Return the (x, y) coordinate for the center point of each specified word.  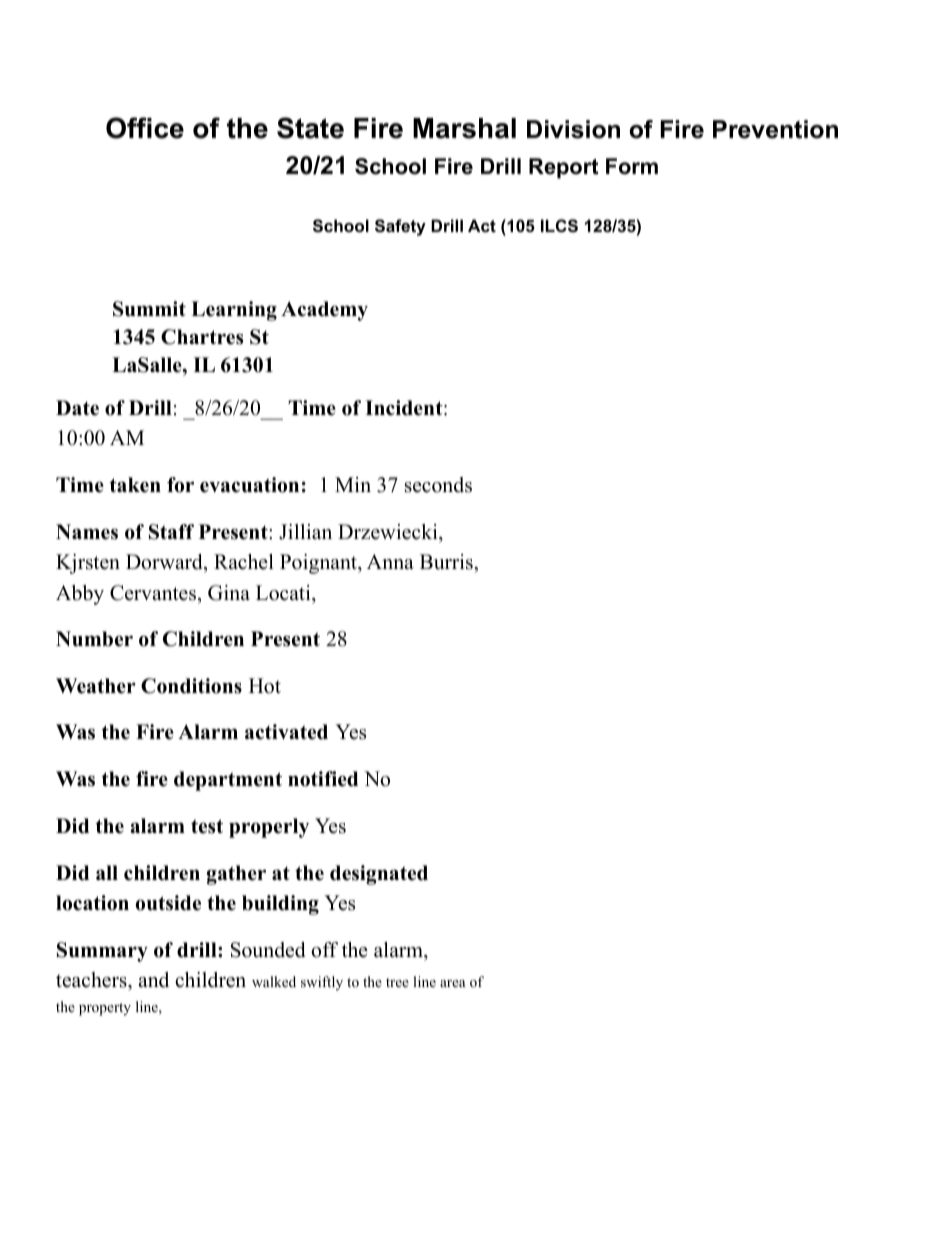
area (453, 983)
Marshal (464, 128)
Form (632, 166)
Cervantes (154, 593)
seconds (438, 485)
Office (145, 128)
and (153, 980)
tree (397, 982)
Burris (447, 562)
